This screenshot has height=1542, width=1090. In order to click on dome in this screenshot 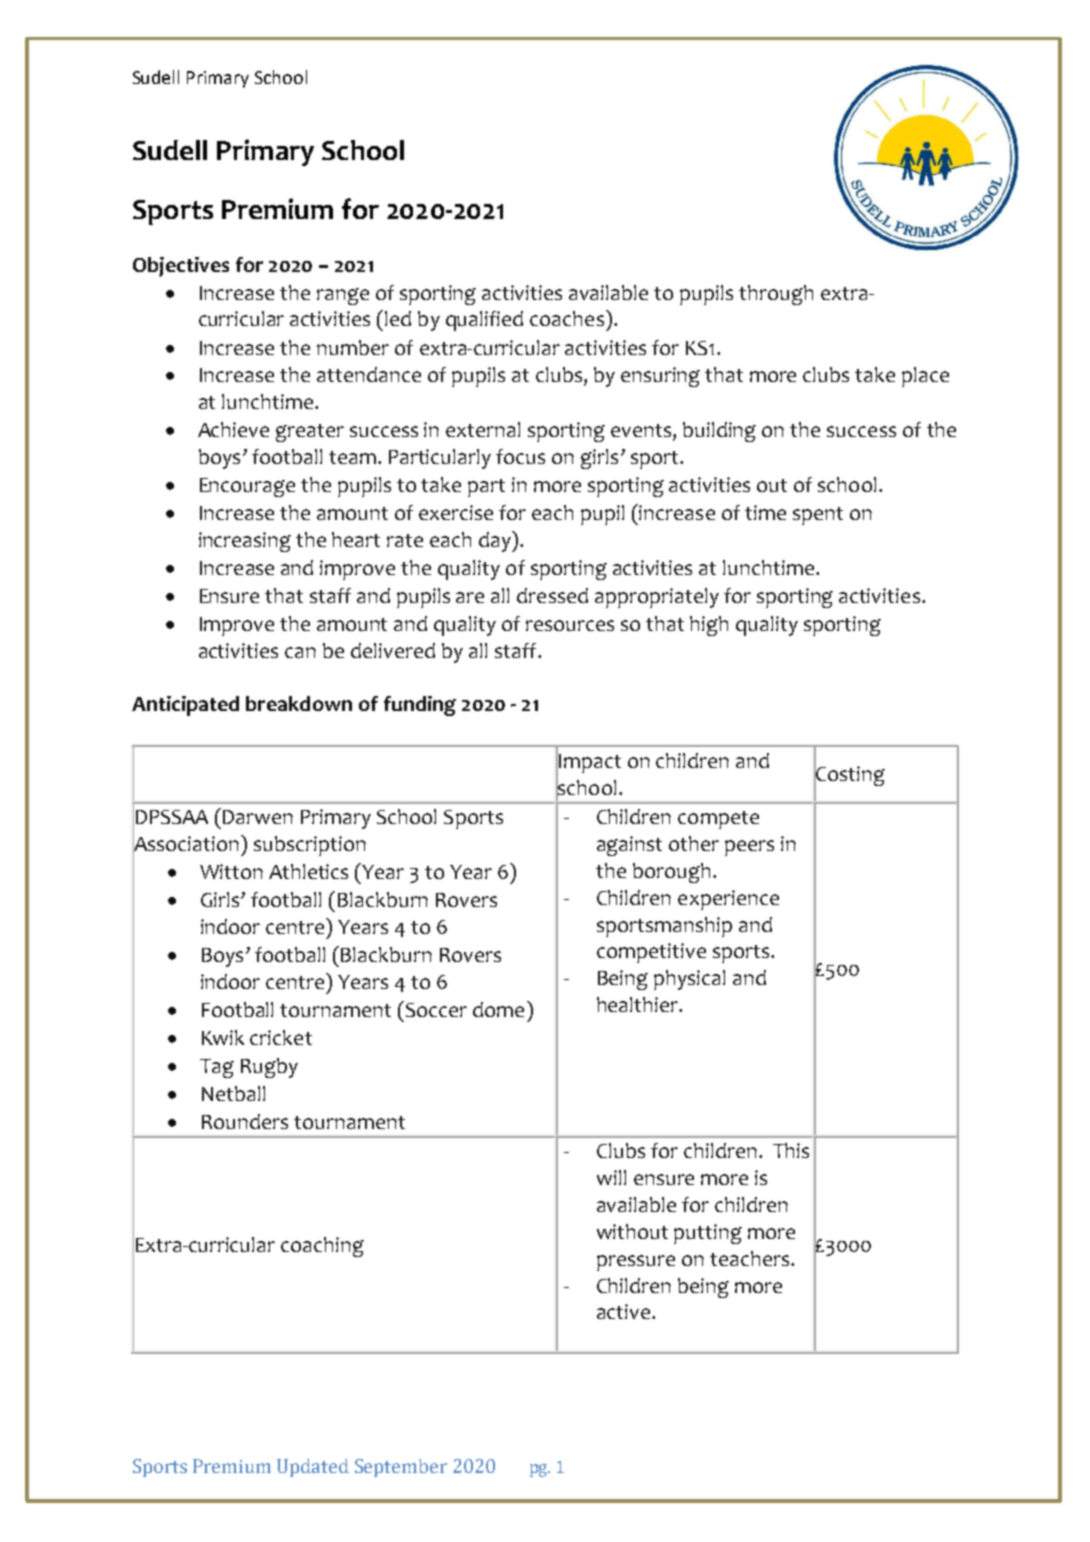, I will do `click(498, 1009)`.
